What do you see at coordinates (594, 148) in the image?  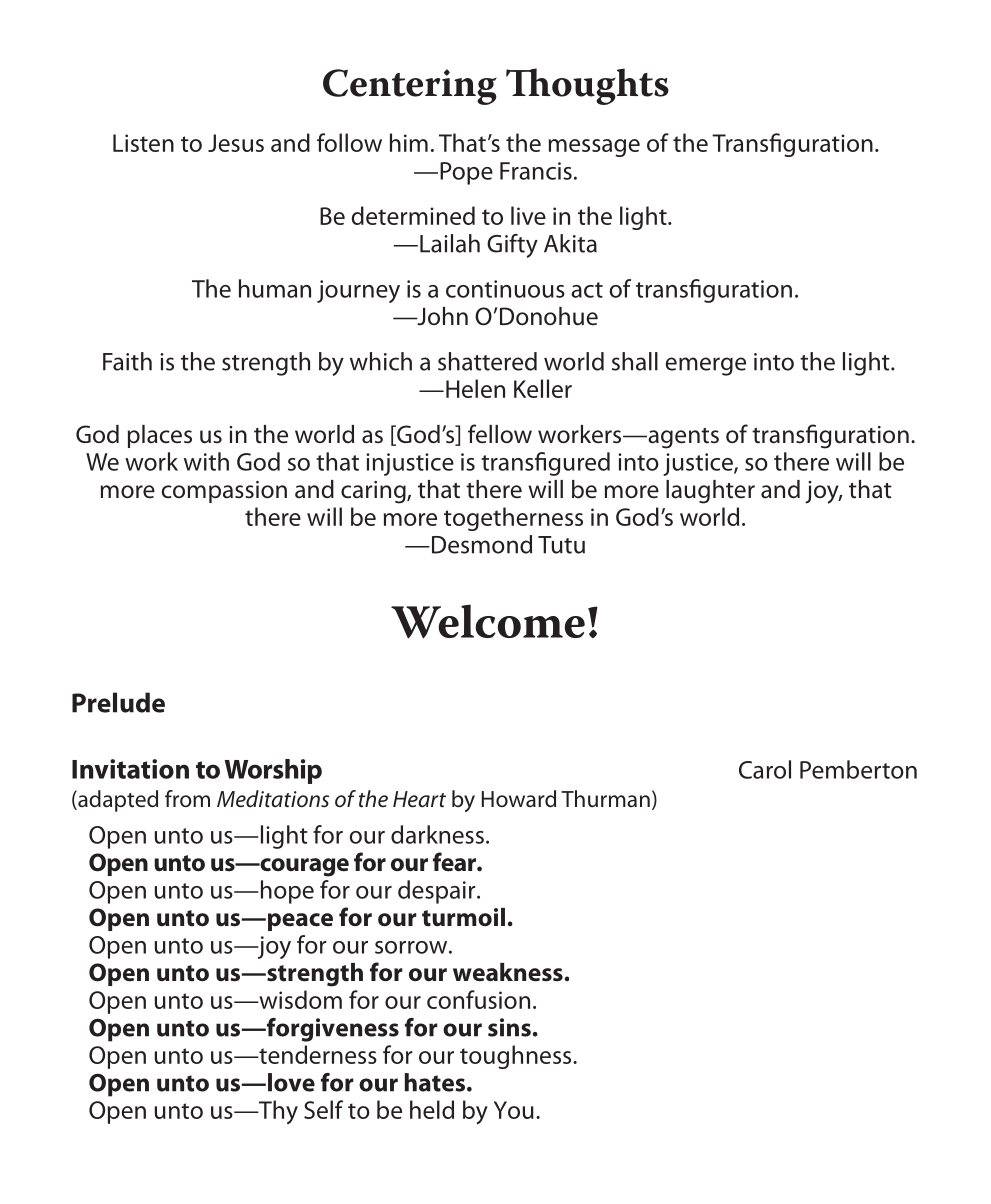 I see `message` at bounding box center [594, 148].
